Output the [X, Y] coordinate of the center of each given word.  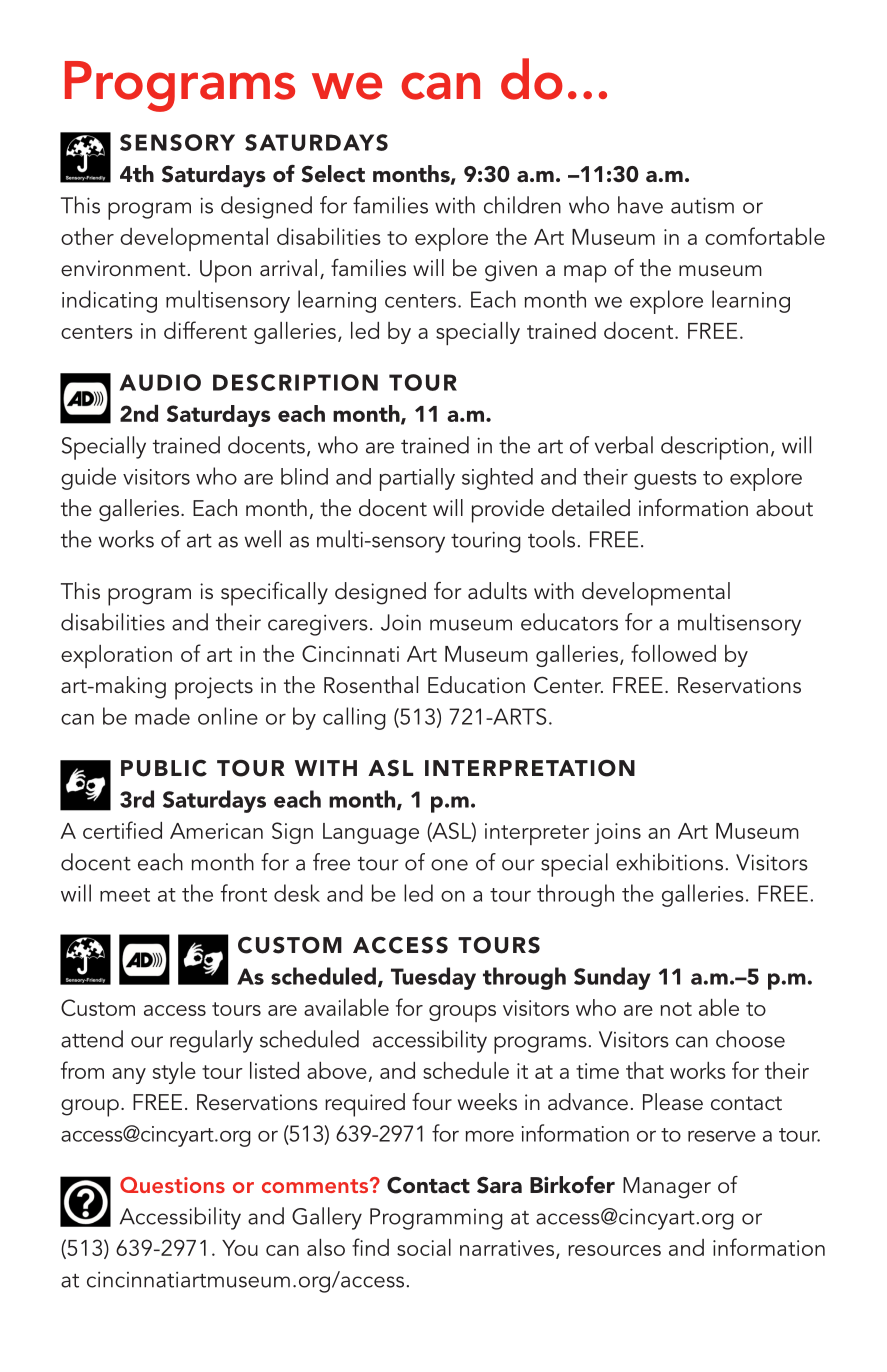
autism [702, 205]
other [87, 236]
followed [673, 653]
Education [476, 684]
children [522, 205]
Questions [172, 1185]
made [162, 716]
